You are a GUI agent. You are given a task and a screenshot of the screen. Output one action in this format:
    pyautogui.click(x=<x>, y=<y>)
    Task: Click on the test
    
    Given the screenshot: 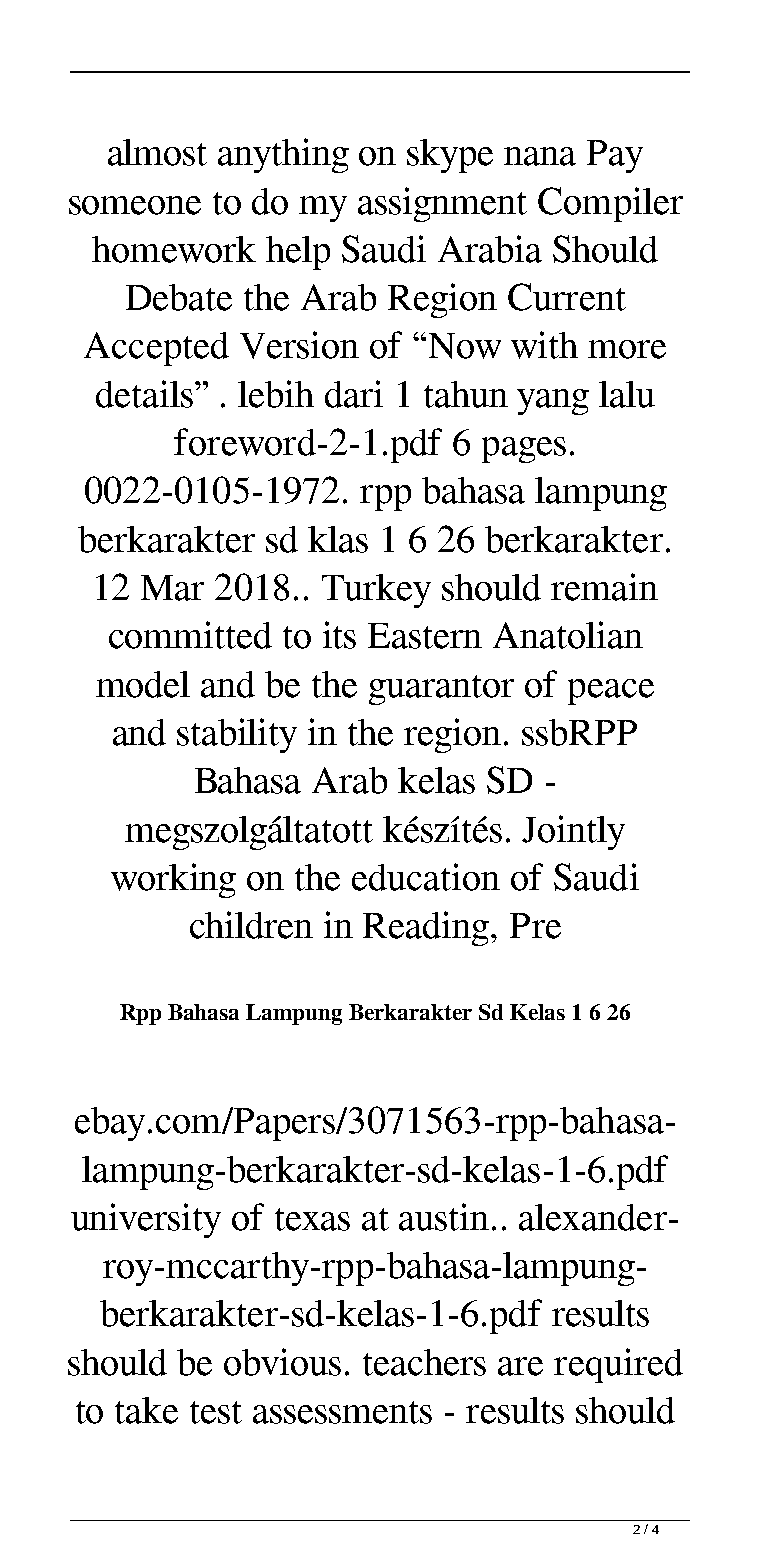 What is the action you would take?
    pyautogui.click(x=216, y=1412)
